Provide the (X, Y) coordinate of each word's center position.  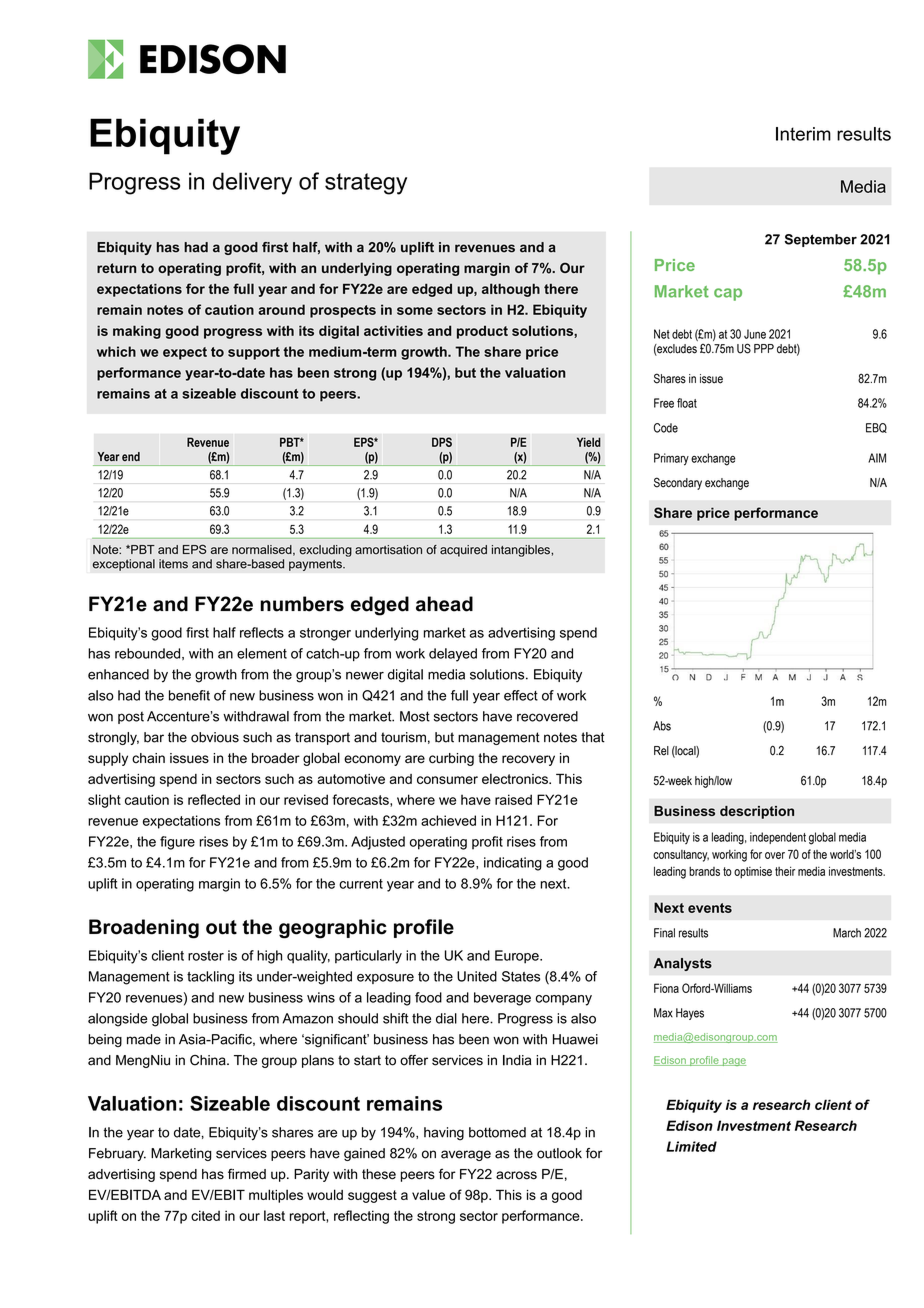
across (516, 1175)
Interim (803, 134)
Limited (691, 1146)
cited (205, 1215)
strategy (366, 184)
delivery (252, 183)
